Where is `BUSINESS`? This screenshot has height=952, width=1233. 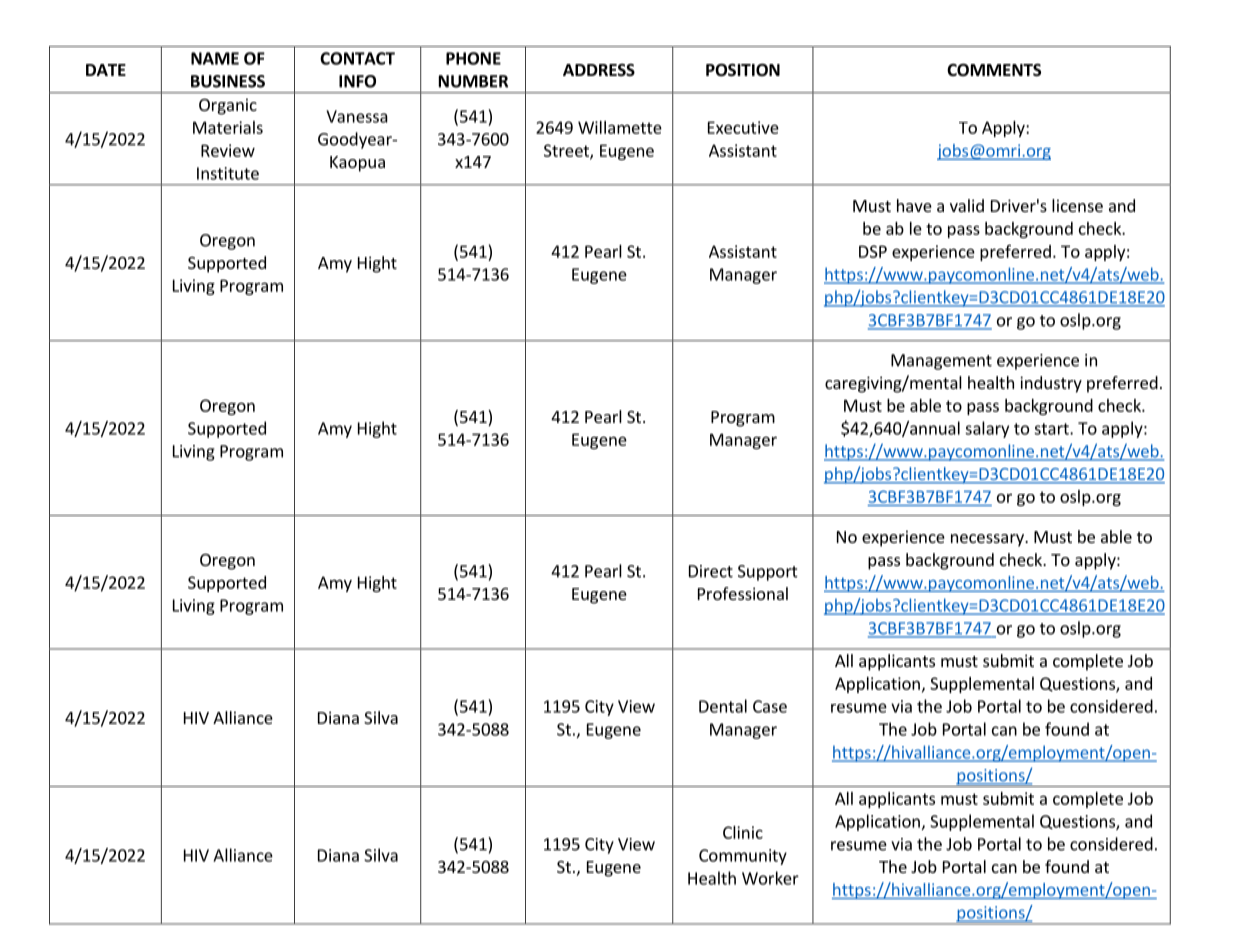 BUSINESS is located at coordinates (228, 81).
